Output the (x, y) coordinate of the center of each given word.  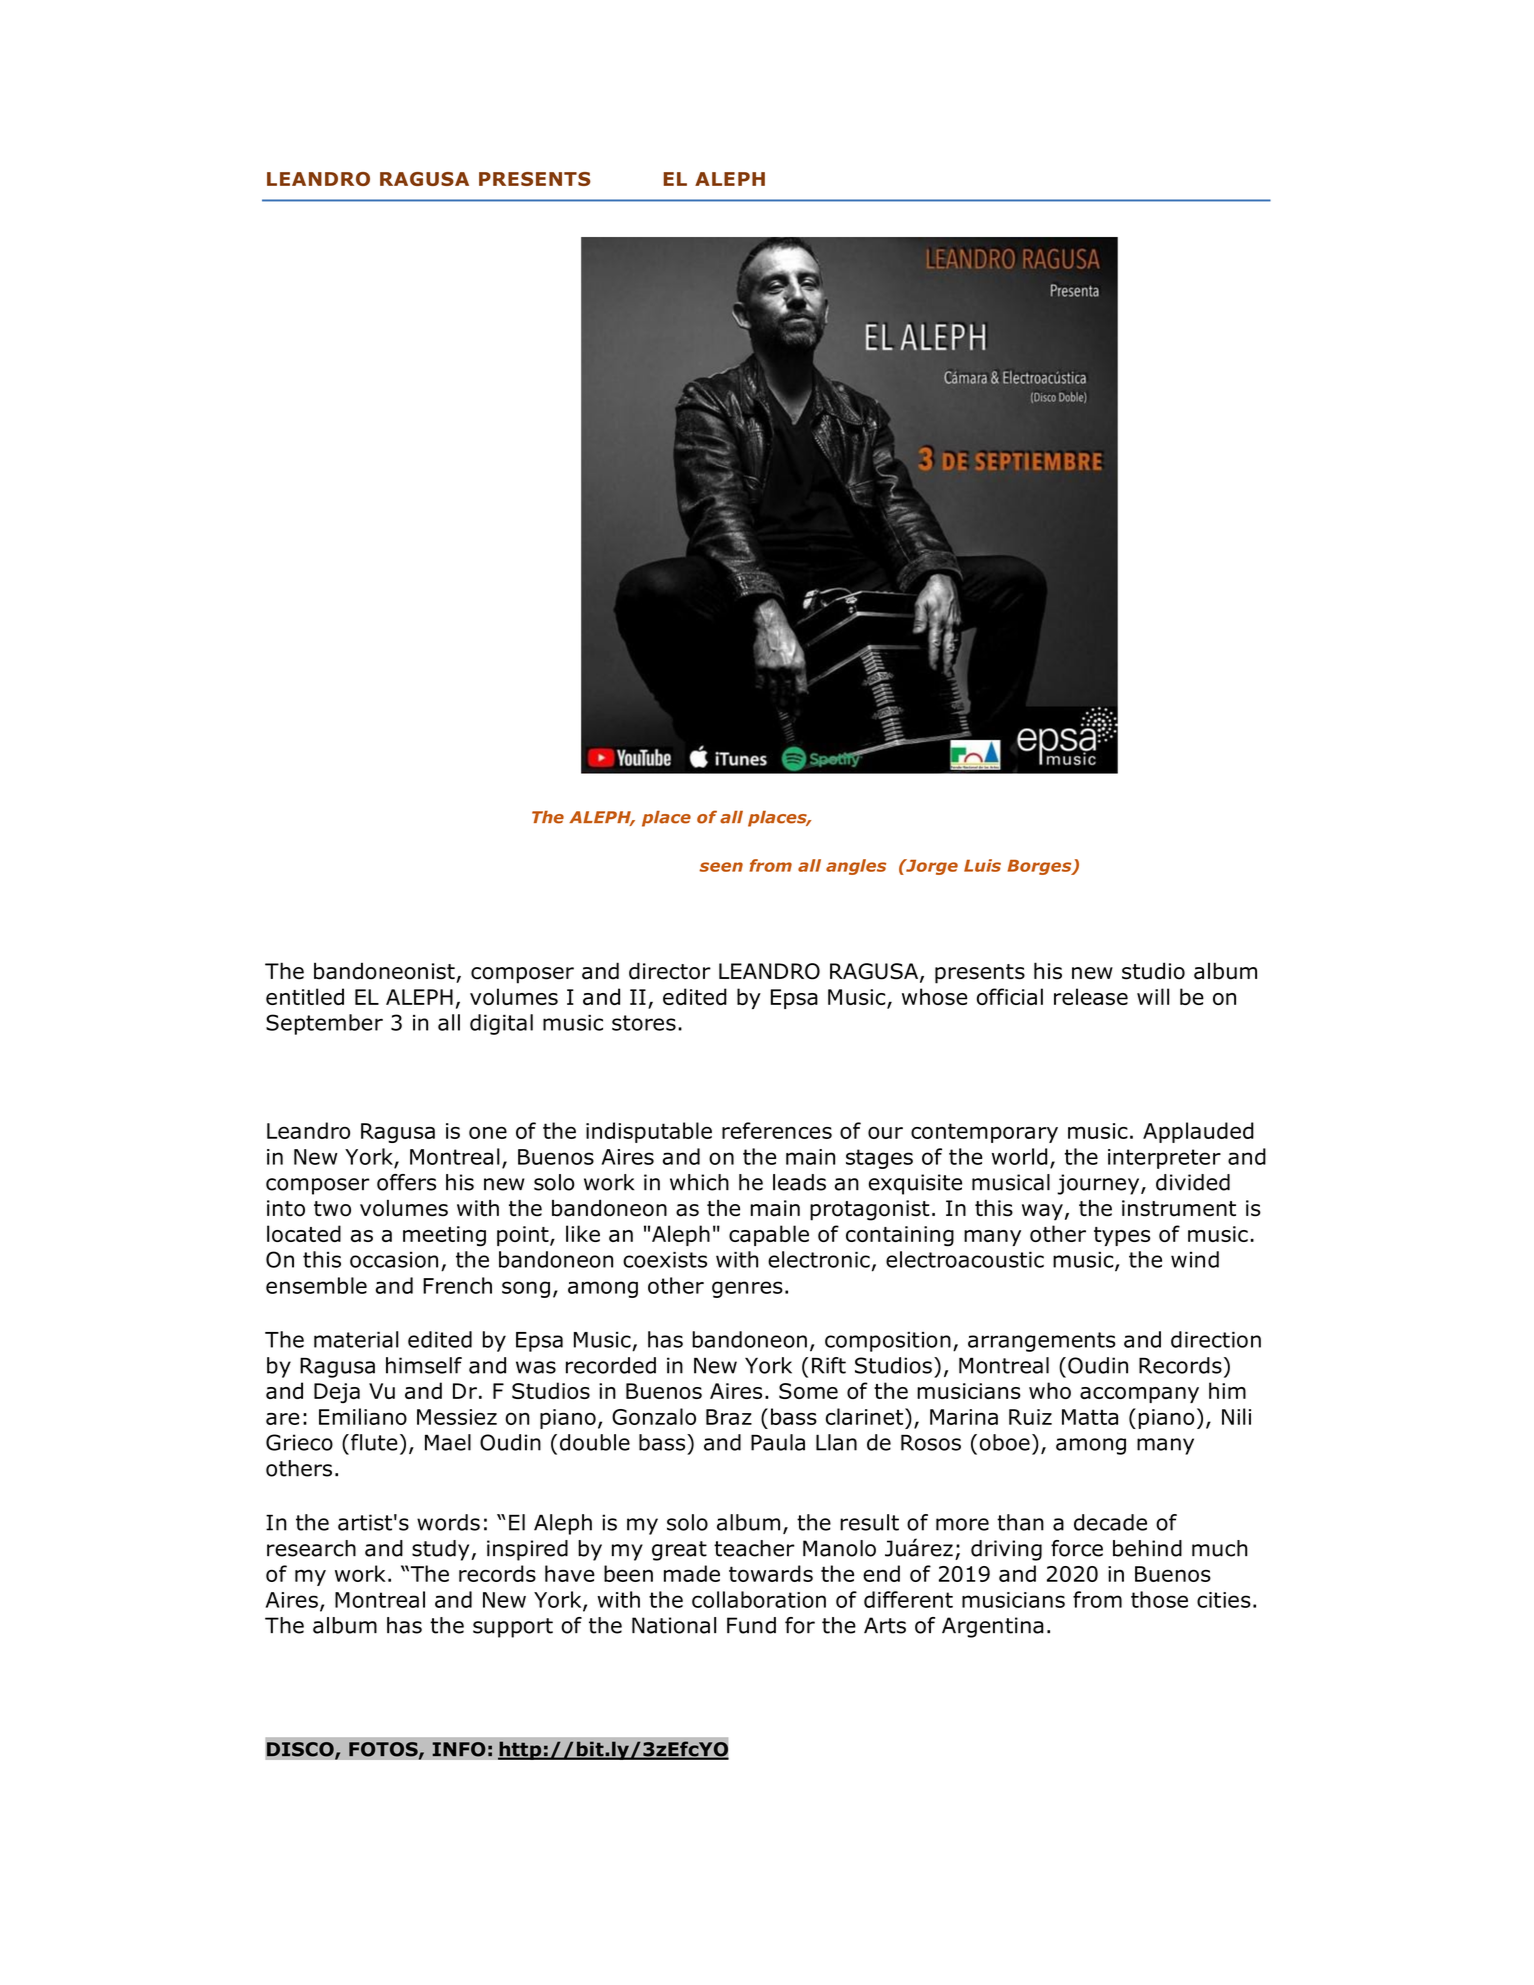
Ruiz (1030, 1417)
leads (799, 1182)
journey (1099, 1184)
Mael (448, 1442)
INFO (459, 1749)
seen (721, 867)
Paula (778, 1442)
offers (406, 1182)
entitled (305, 996)
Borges (1040, 867)
